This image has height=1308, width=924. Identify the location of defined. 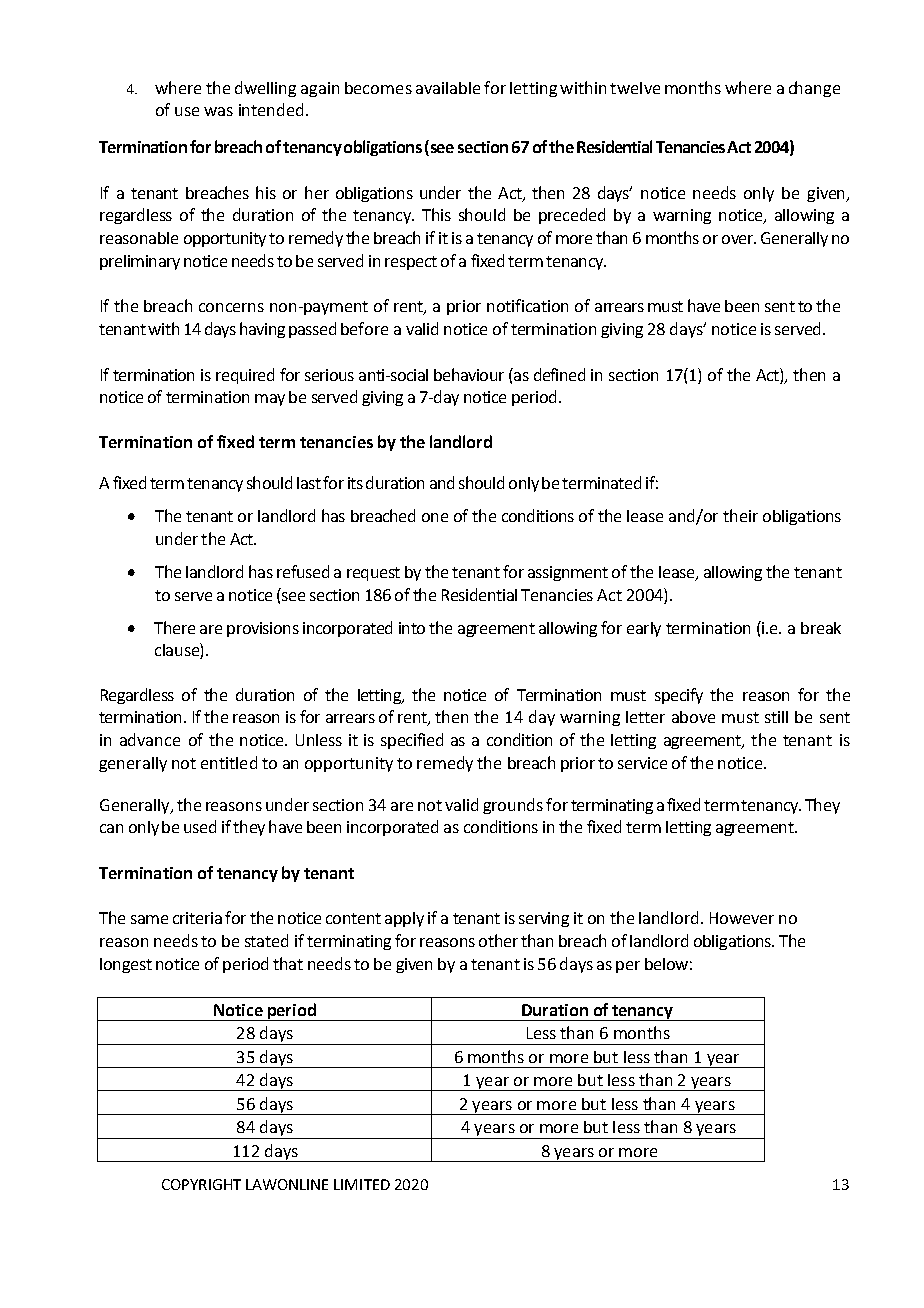
(559, 374).
